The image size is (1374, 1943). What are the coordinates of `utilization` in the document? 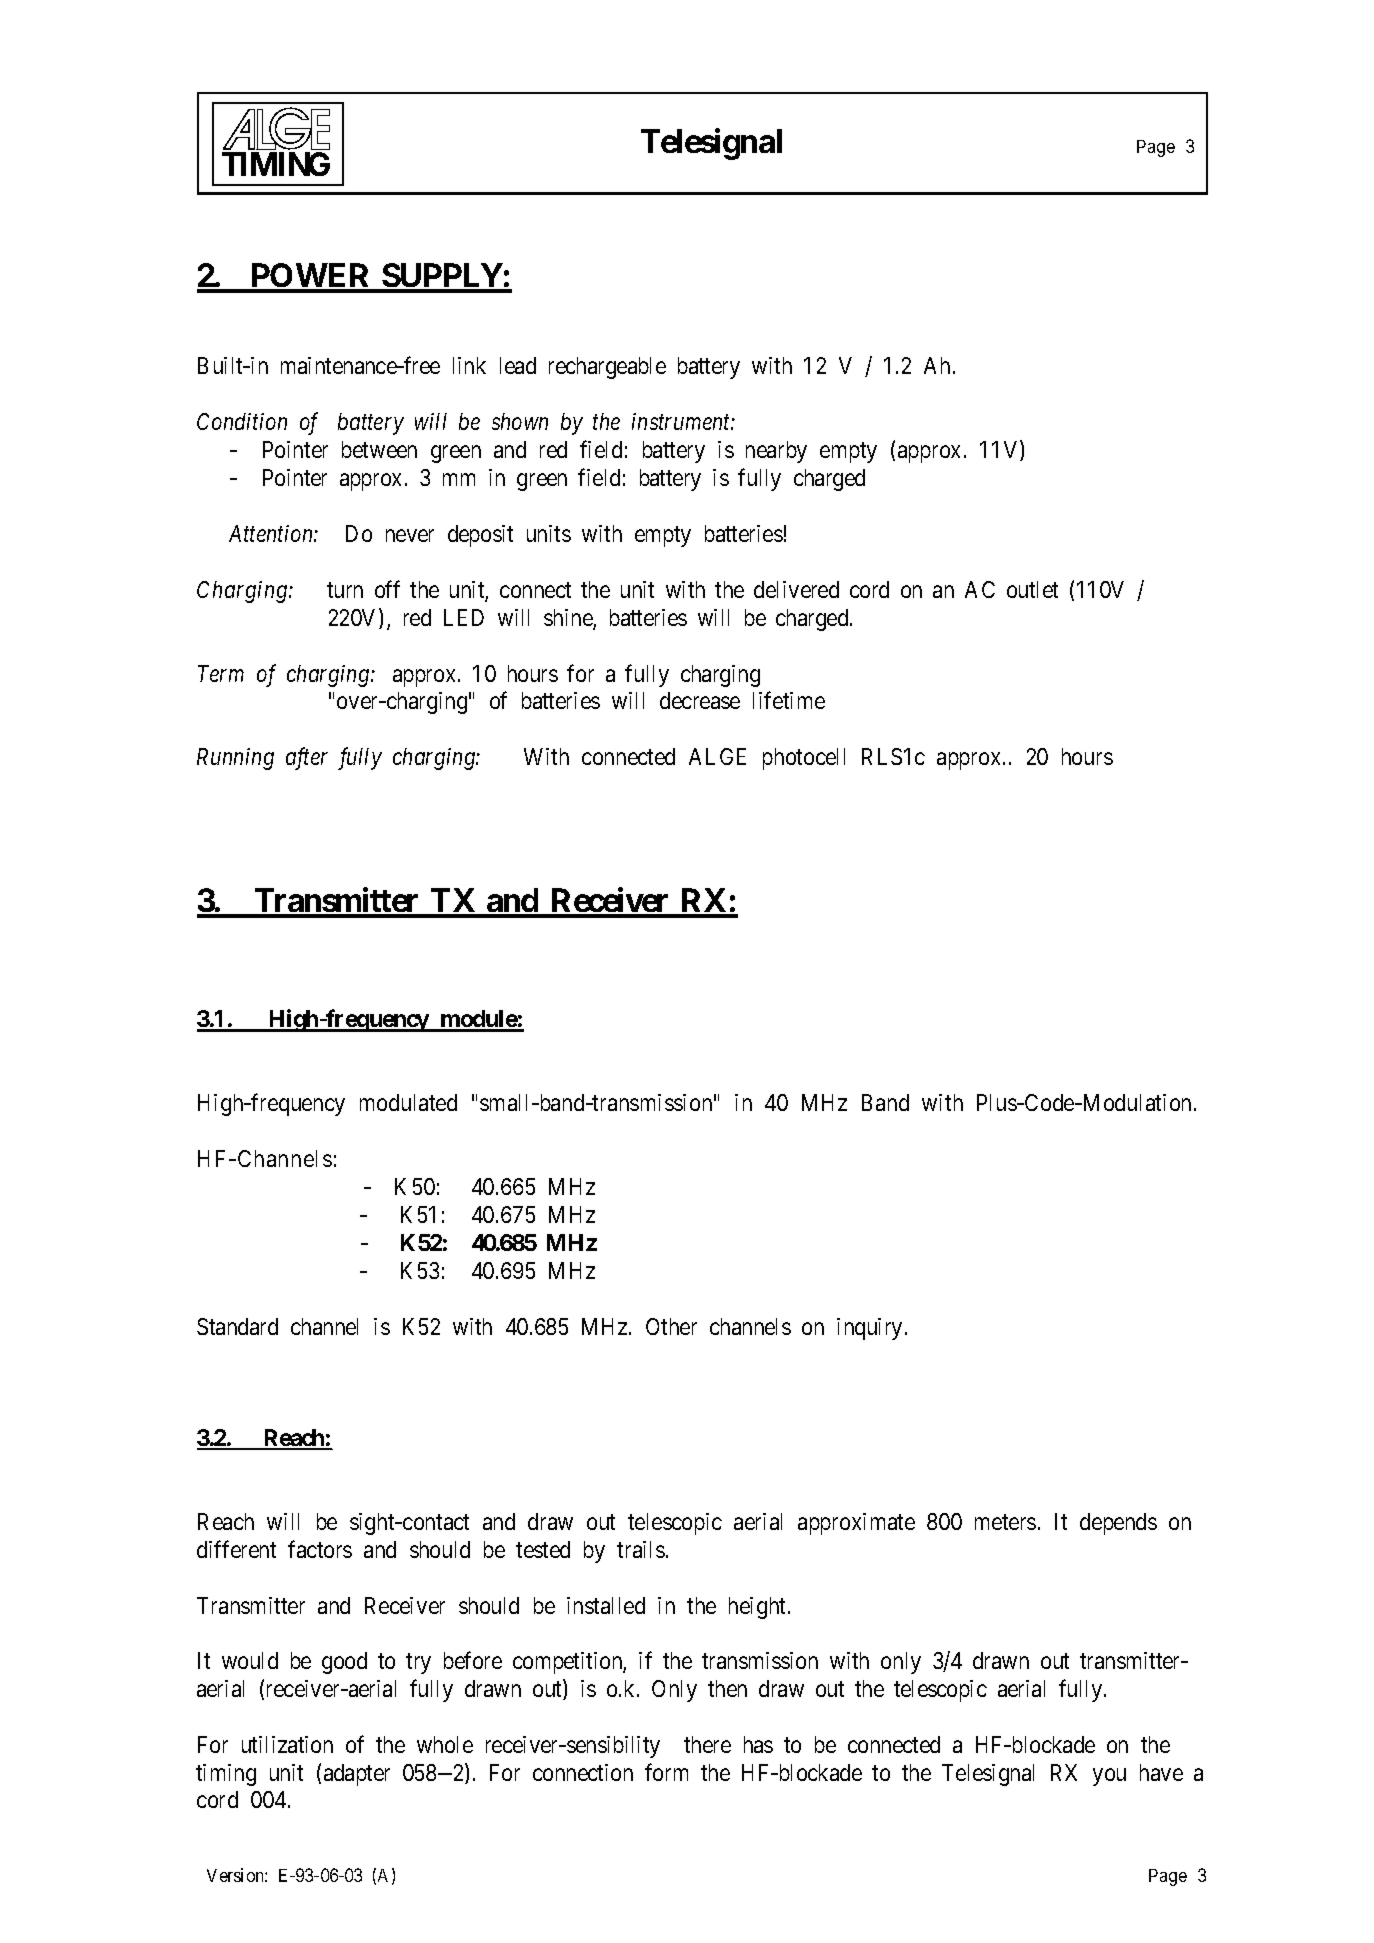 It's located at (287, 1744).
